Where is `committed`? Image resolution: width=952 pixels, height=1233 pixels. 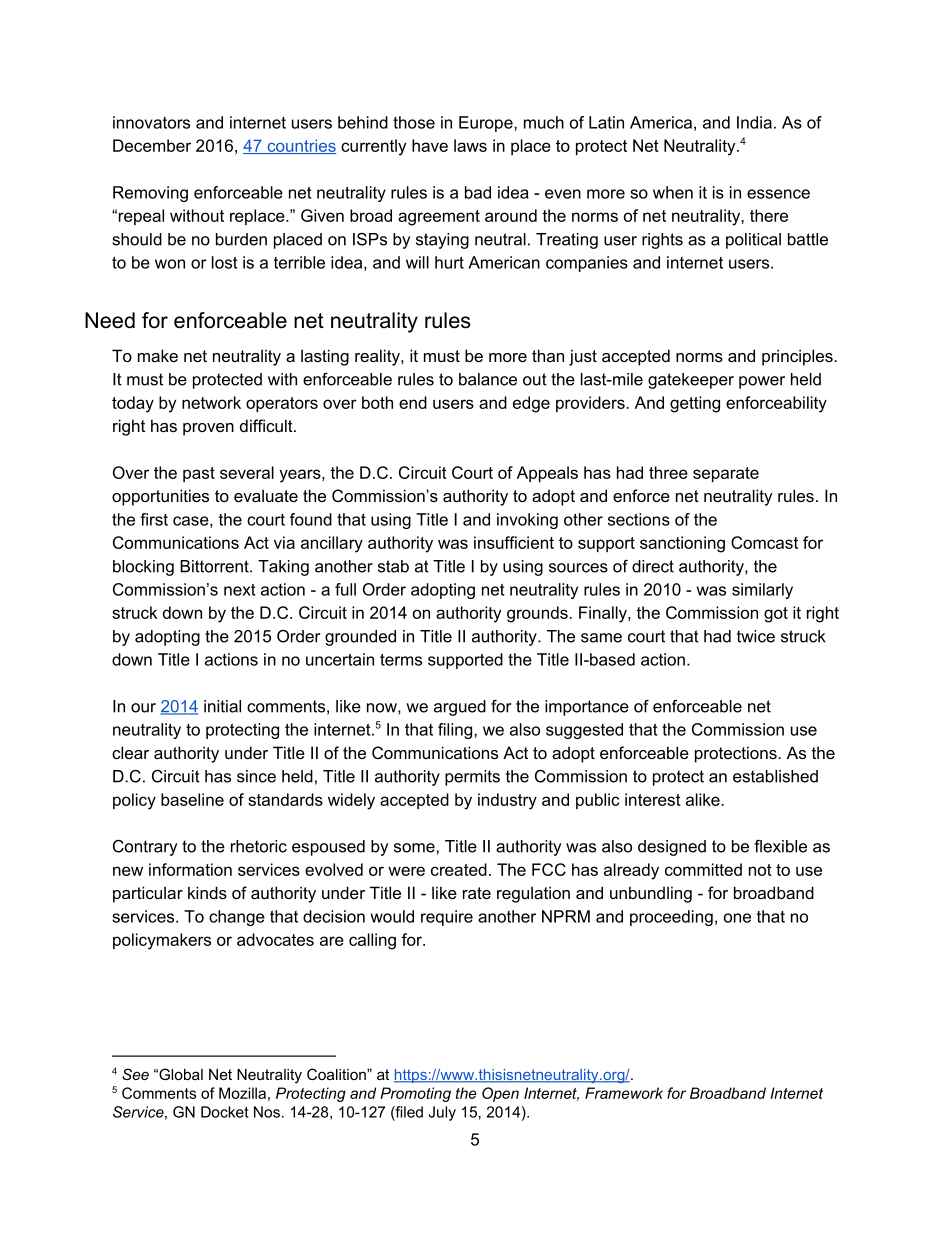
committed is located at coordinates (703, 869).
